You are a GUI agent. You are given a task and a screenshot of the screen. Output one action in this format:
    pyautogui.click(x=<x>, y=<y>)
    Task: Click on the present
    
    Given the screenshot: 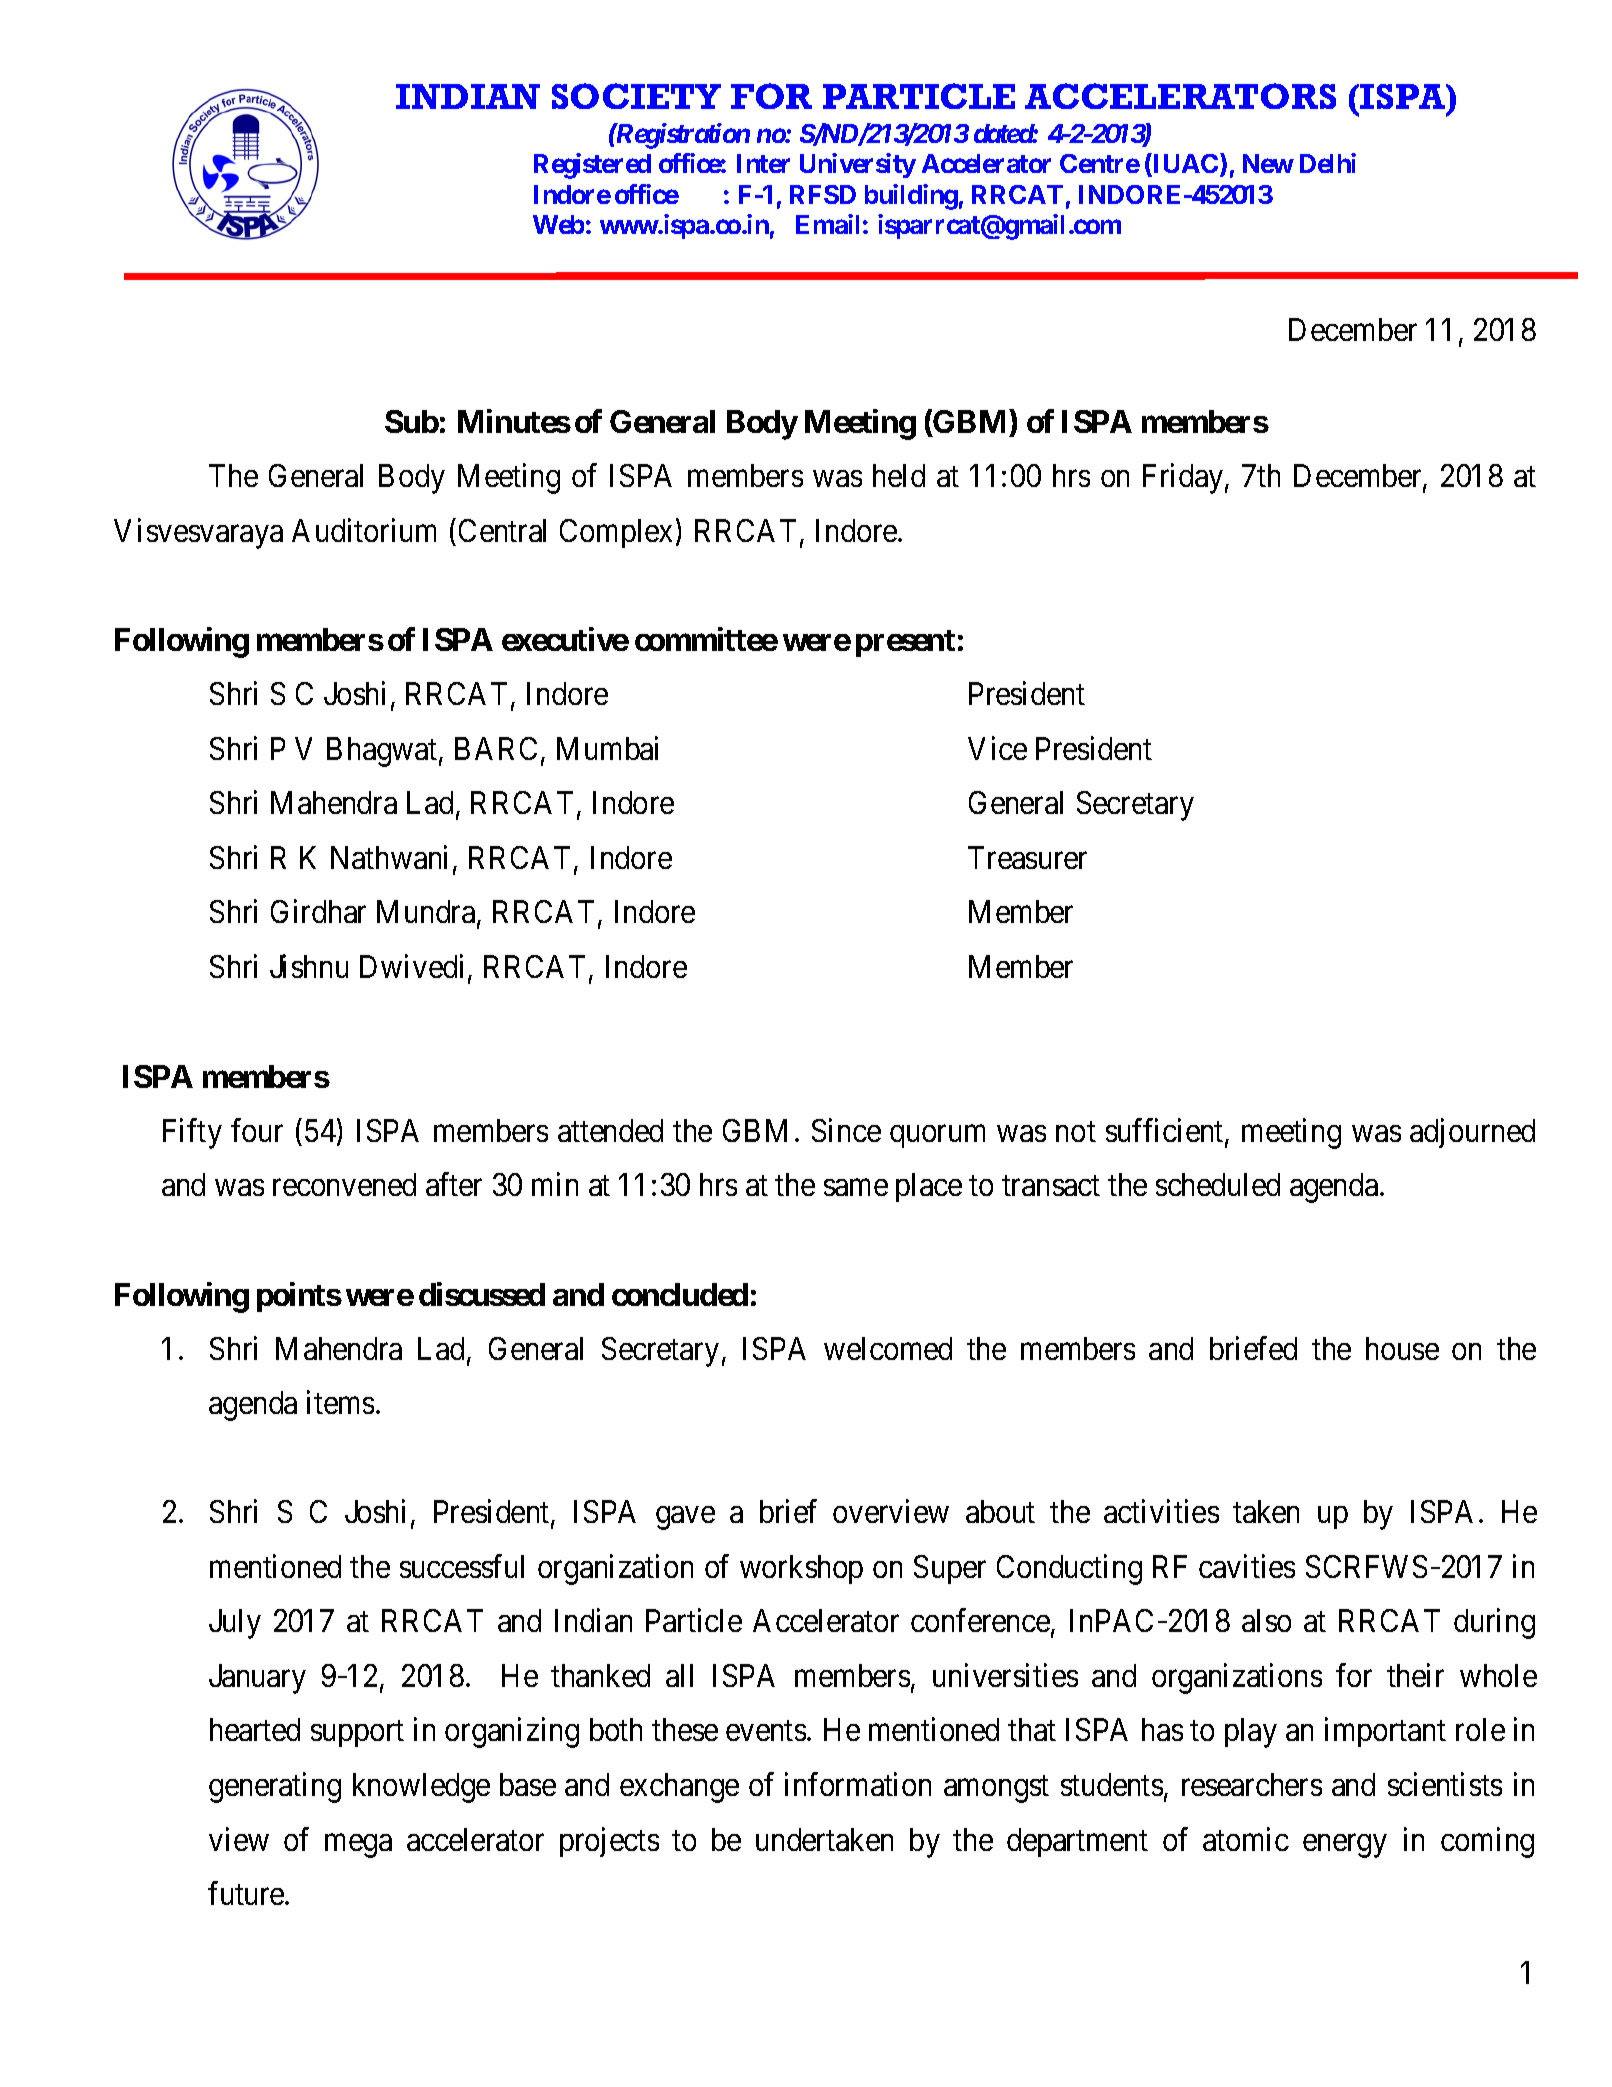 What is the action you would take?
    pyautogui.click(x=905, y=643)
